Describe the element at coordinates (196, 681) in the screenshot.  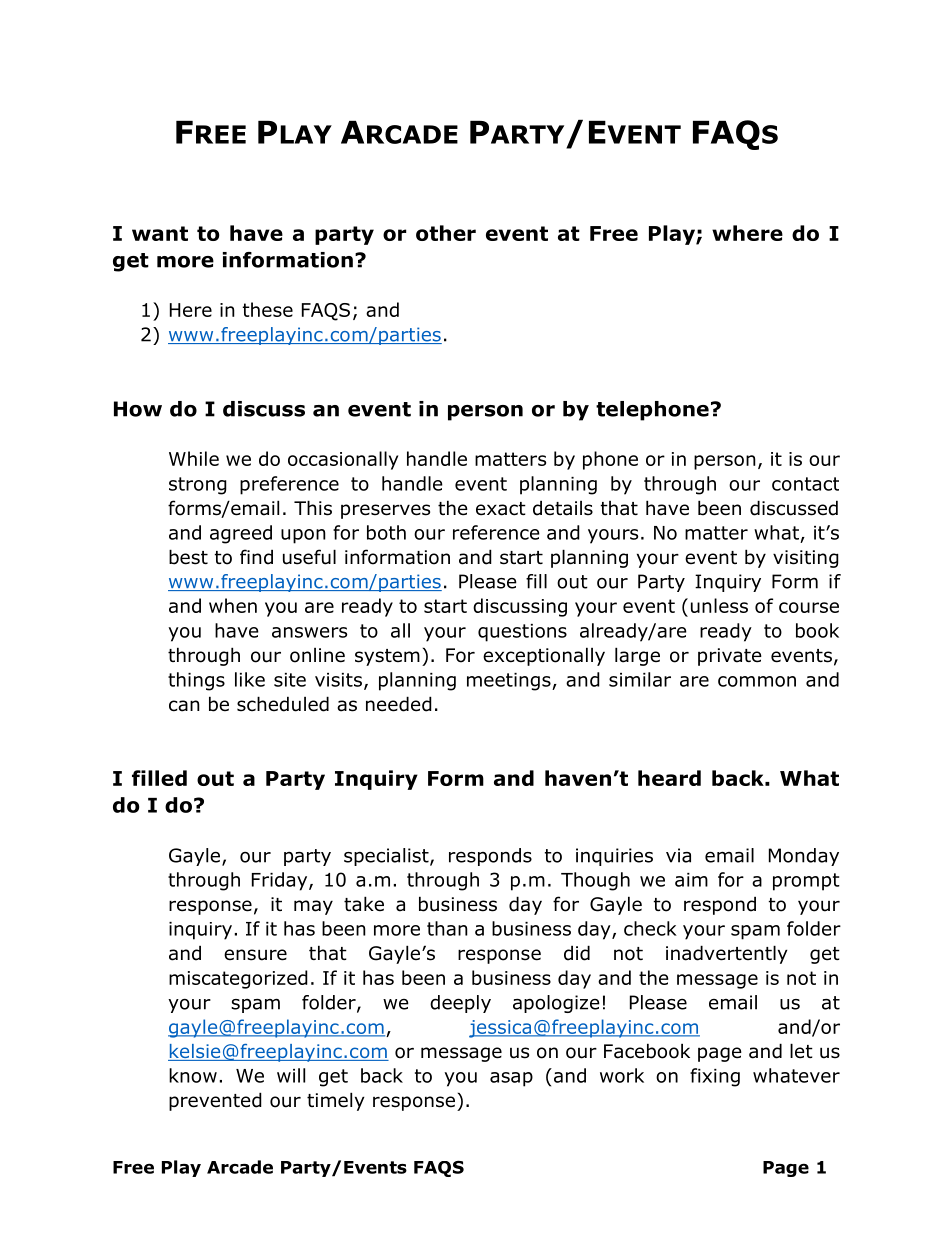
I see `things` at that location.
